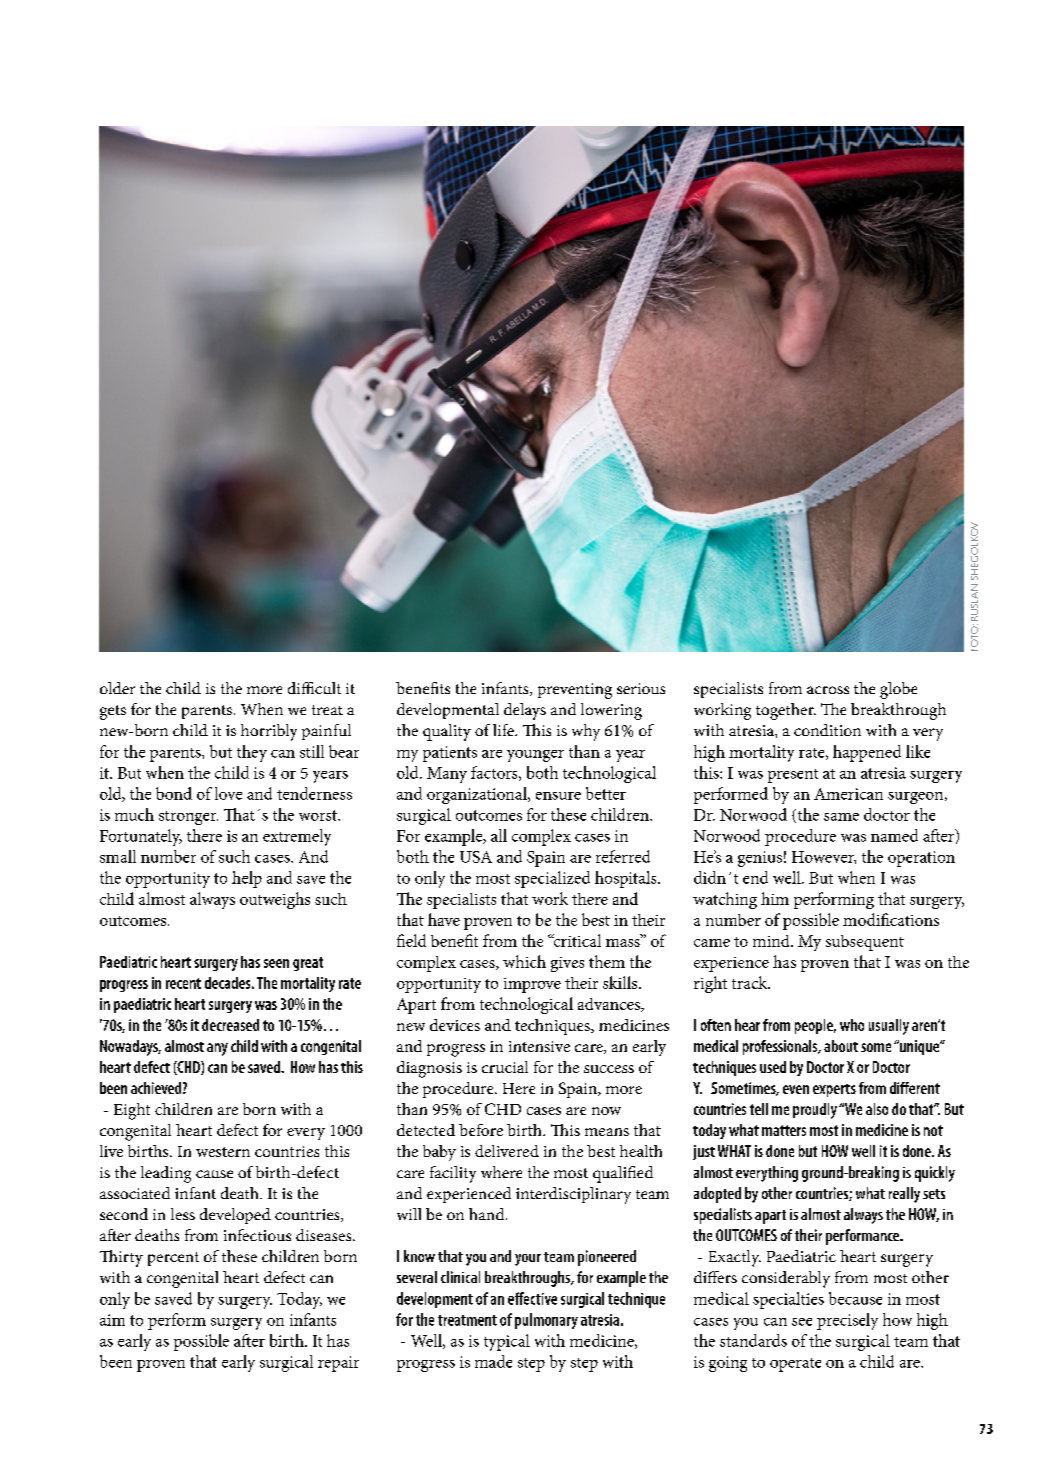  Describe the element at coordinates (269, 732) in the image. I see `horribly` at that location.
